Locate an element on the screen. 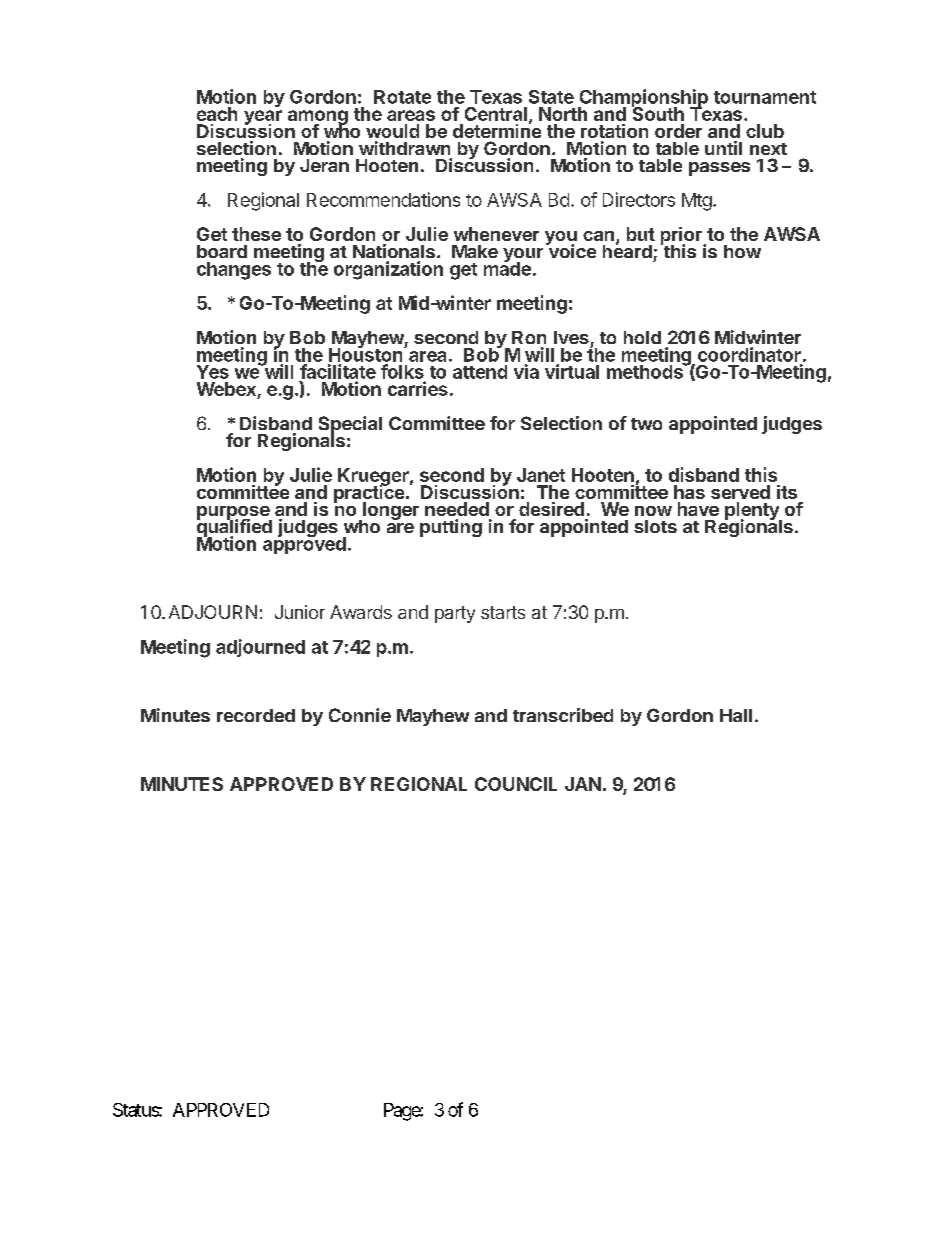 The width and height of the screenshot is (952, 1233). Central is located at coordinates (496, 114).
